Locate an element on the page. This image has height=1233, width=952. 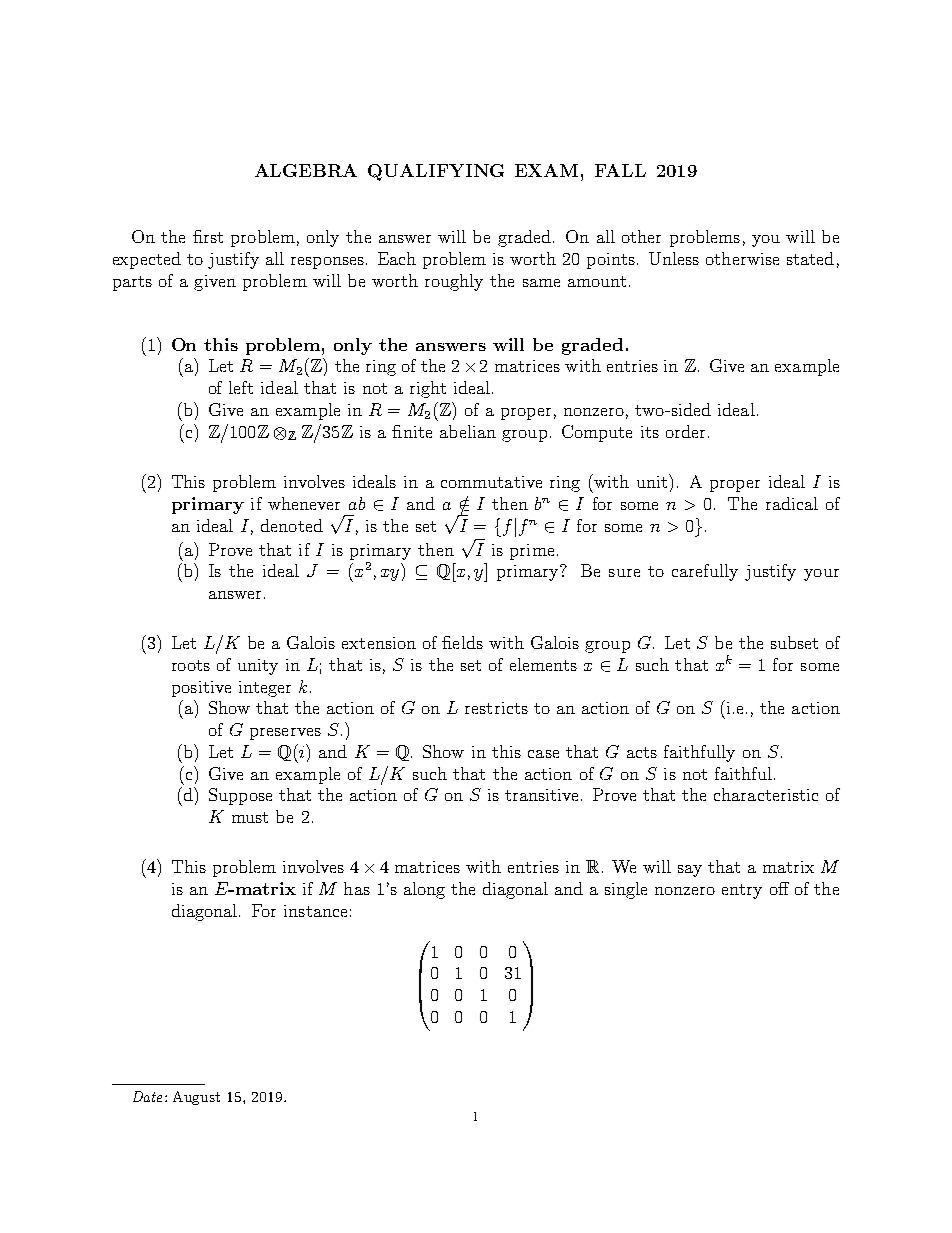
first is located at coordinates (208, 236).
